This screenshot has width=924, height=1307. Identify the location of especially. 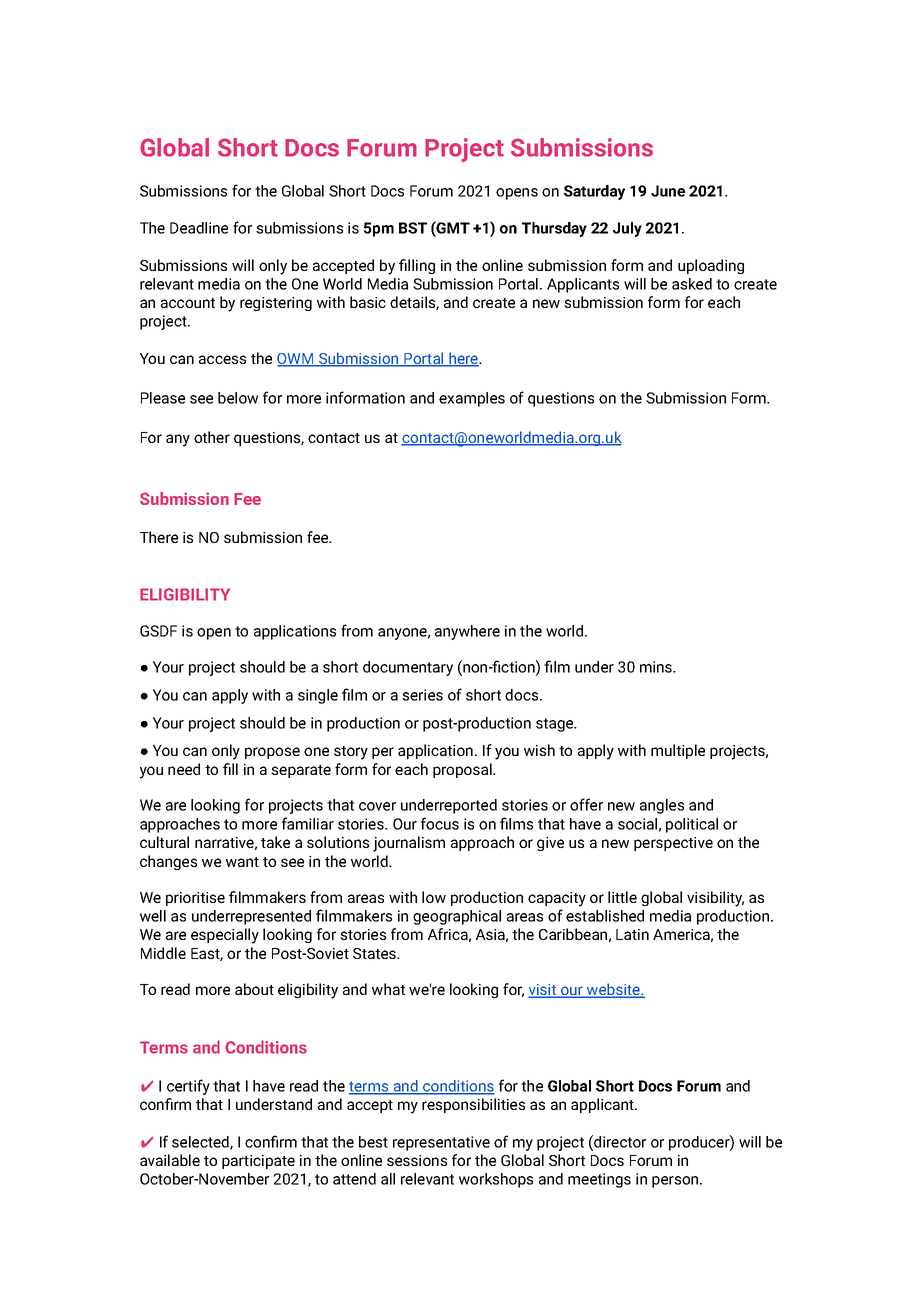
(225, 936).
